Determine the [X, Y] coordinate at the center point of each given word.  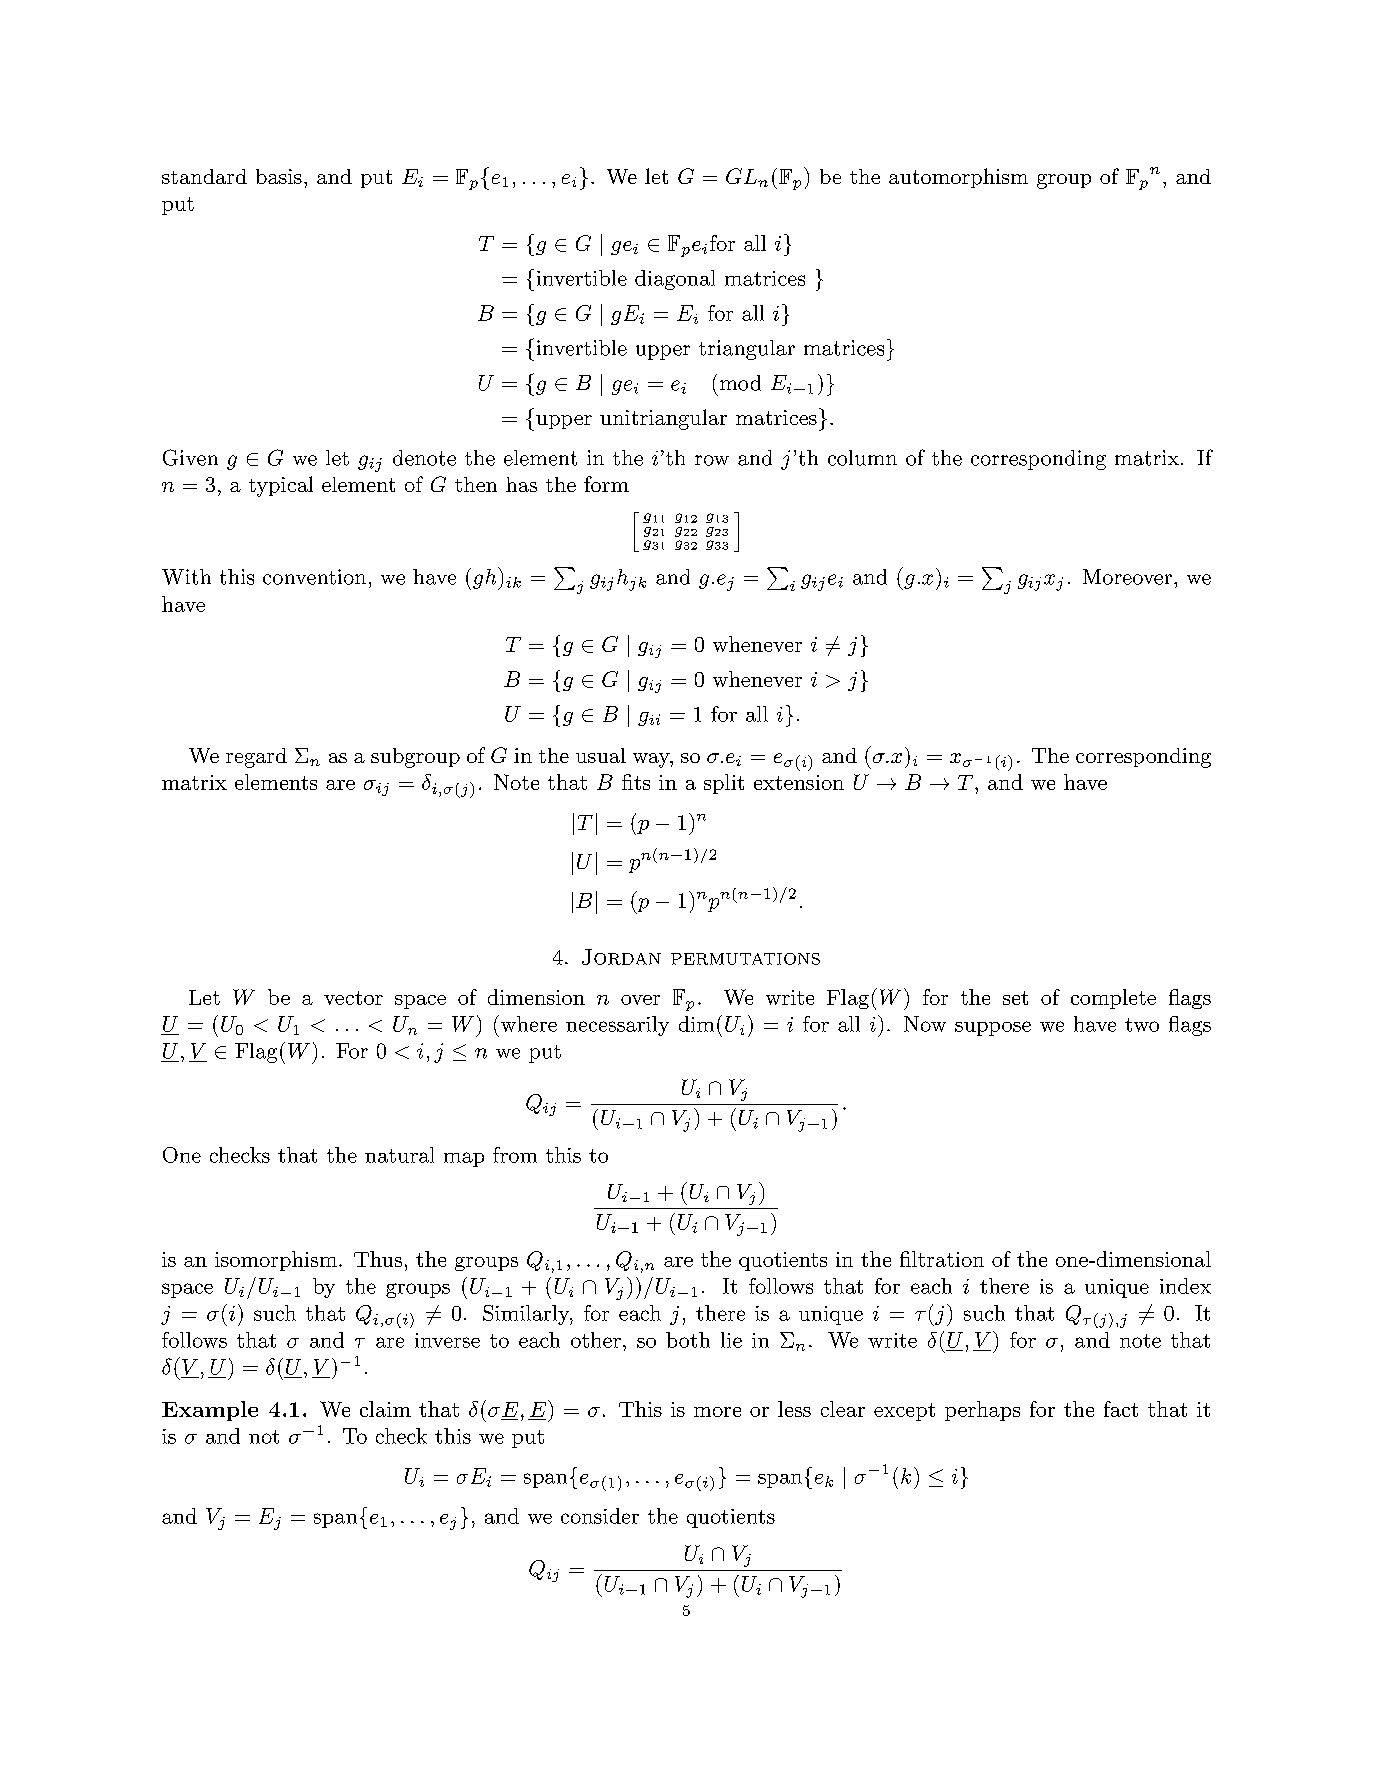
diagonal [675, 280]
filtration [942, 1259]
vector [353, 998]
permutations [745, 959]
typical [281, 486]
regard [256, 758]
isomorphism [276, 1261]
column [862, 458]
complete [1113, 999]
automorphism [958, 178]
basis [279, 176]
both [688, 1340]
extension [799, 782]
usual [601, 755]
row [712, 460]
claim [385, 1409]
